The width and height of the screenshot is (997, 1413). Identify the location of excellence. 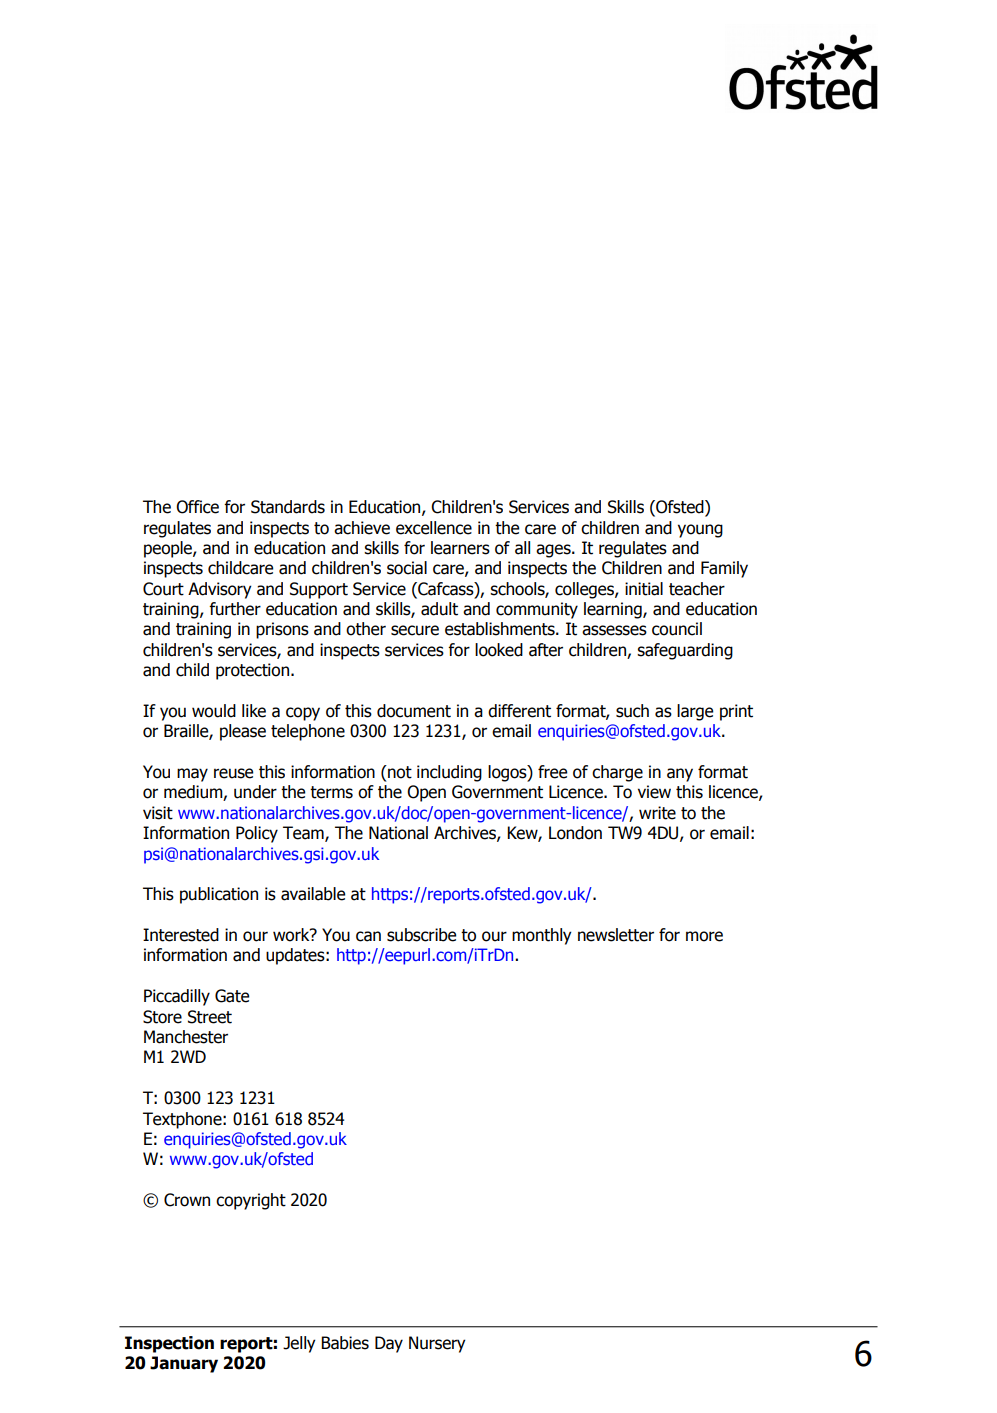
(434, 528).
